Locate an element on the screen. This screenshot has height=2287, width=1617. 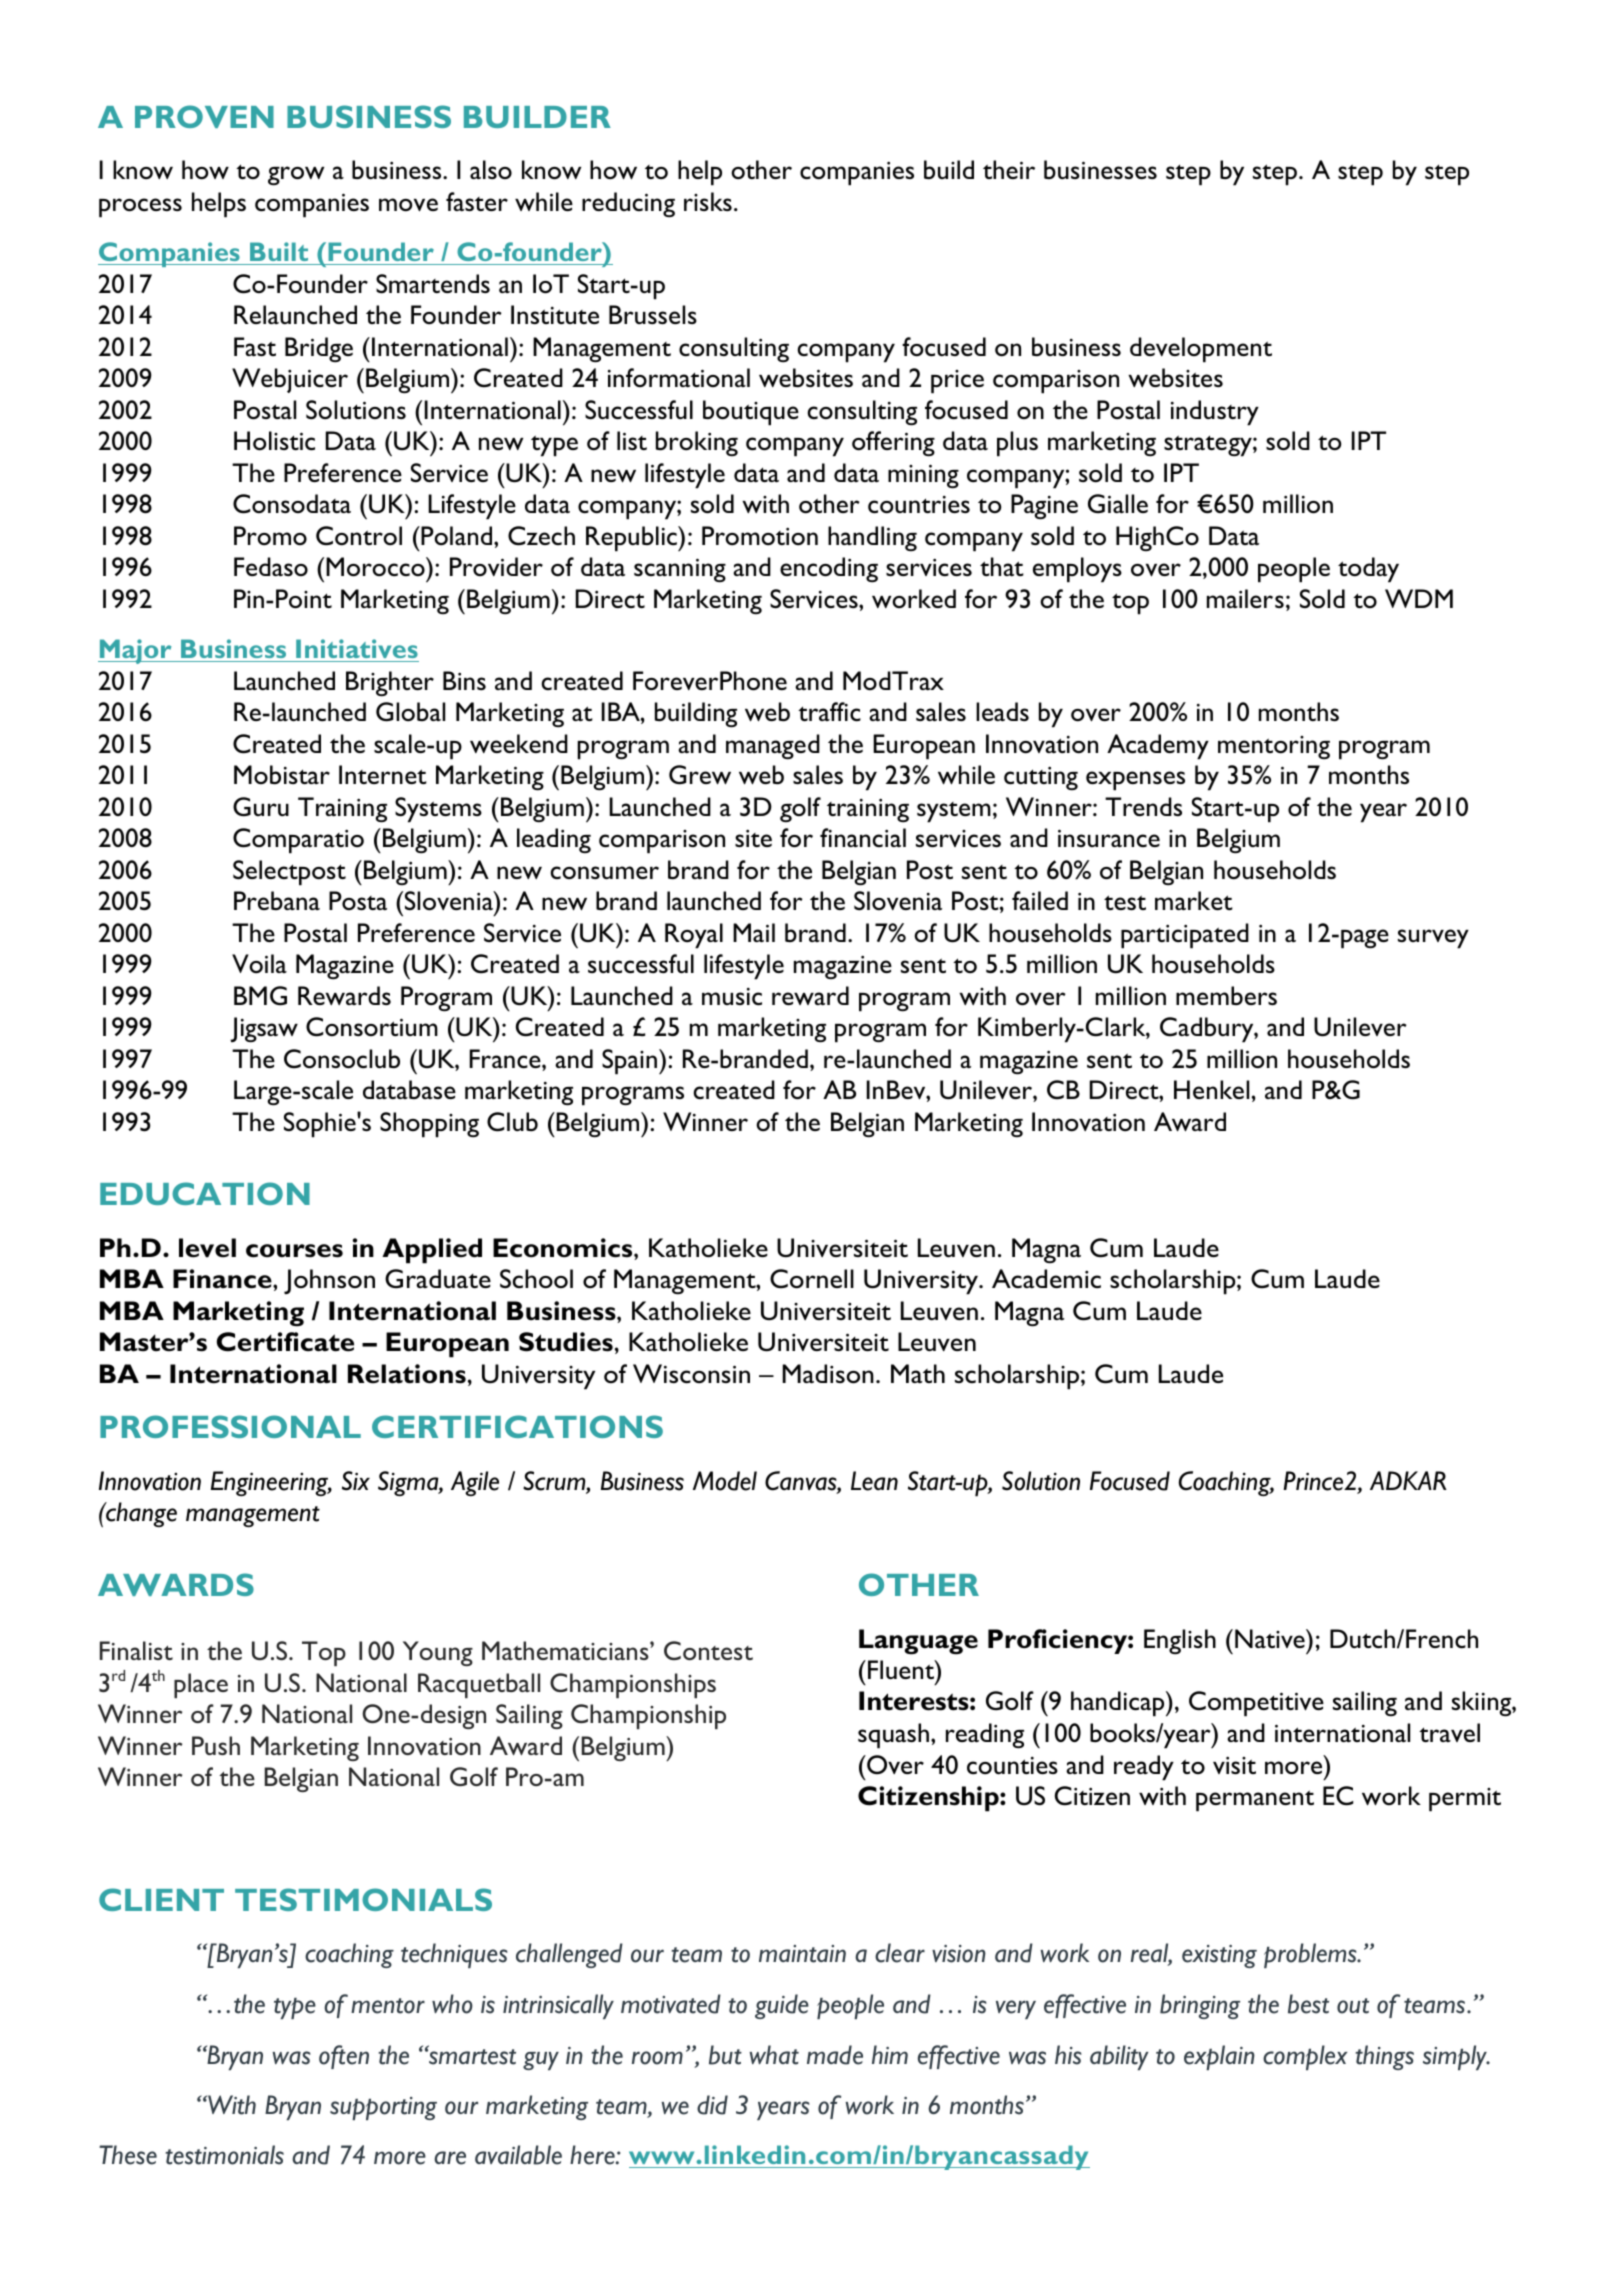
Guru is located at coordinates (261, 807).
